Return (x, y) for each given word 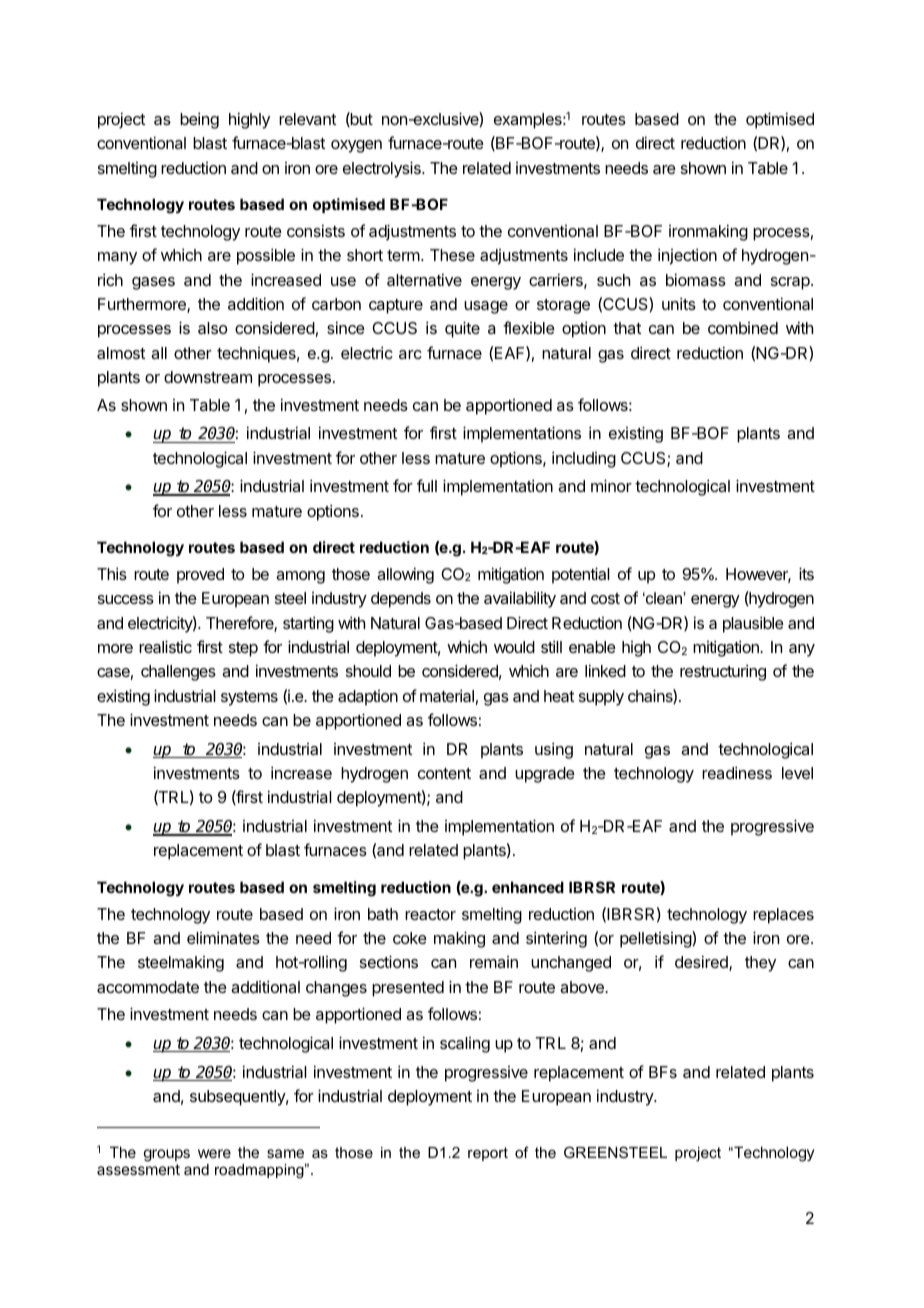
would (514, 647)
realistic (165, 646)
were (214, 1153)
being (199, 120)
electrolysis (383, 169)
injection (687, 256)
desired (702, 963)
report (488, 1154)
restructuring (723, 672)
